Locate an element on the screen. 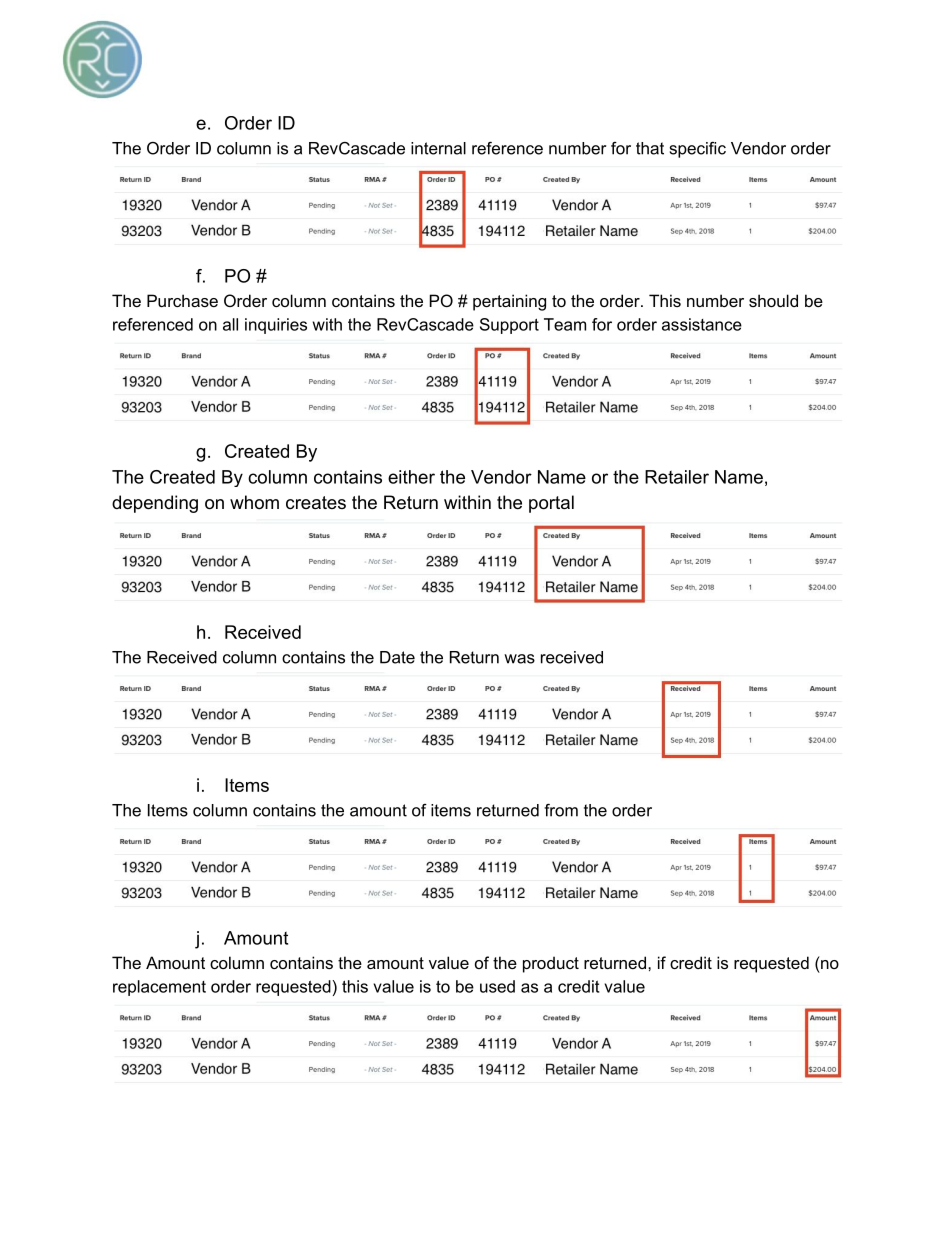  whom is located at coordinates (254, 502).
